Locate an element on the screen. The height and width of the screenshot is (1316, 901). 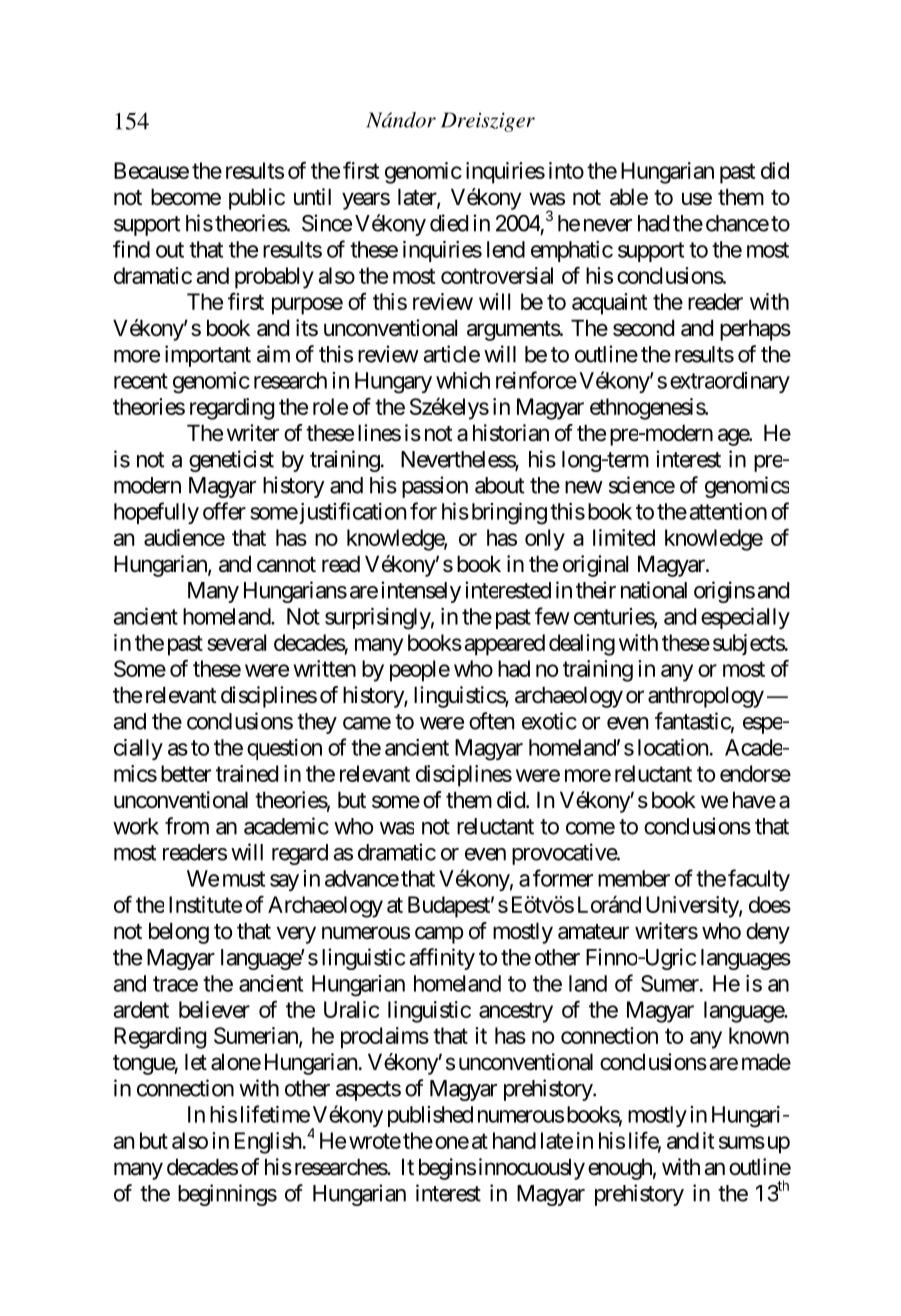
extraordinary is located at coordinates (730, 382).
